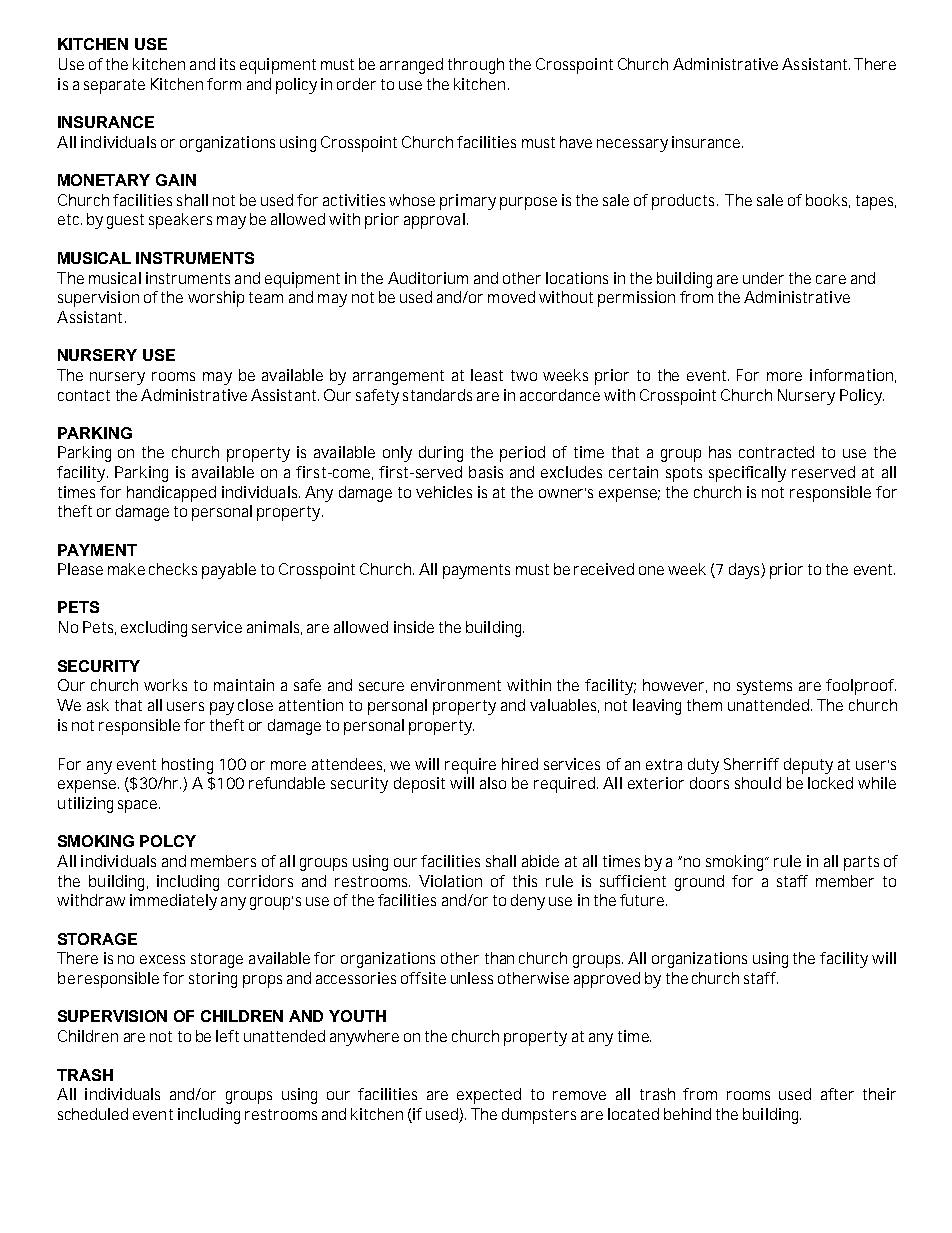  What do you see at coordinates (93, 1114) in the screenshot?
I see `scheduled` at bounding box center [93, 1114].
